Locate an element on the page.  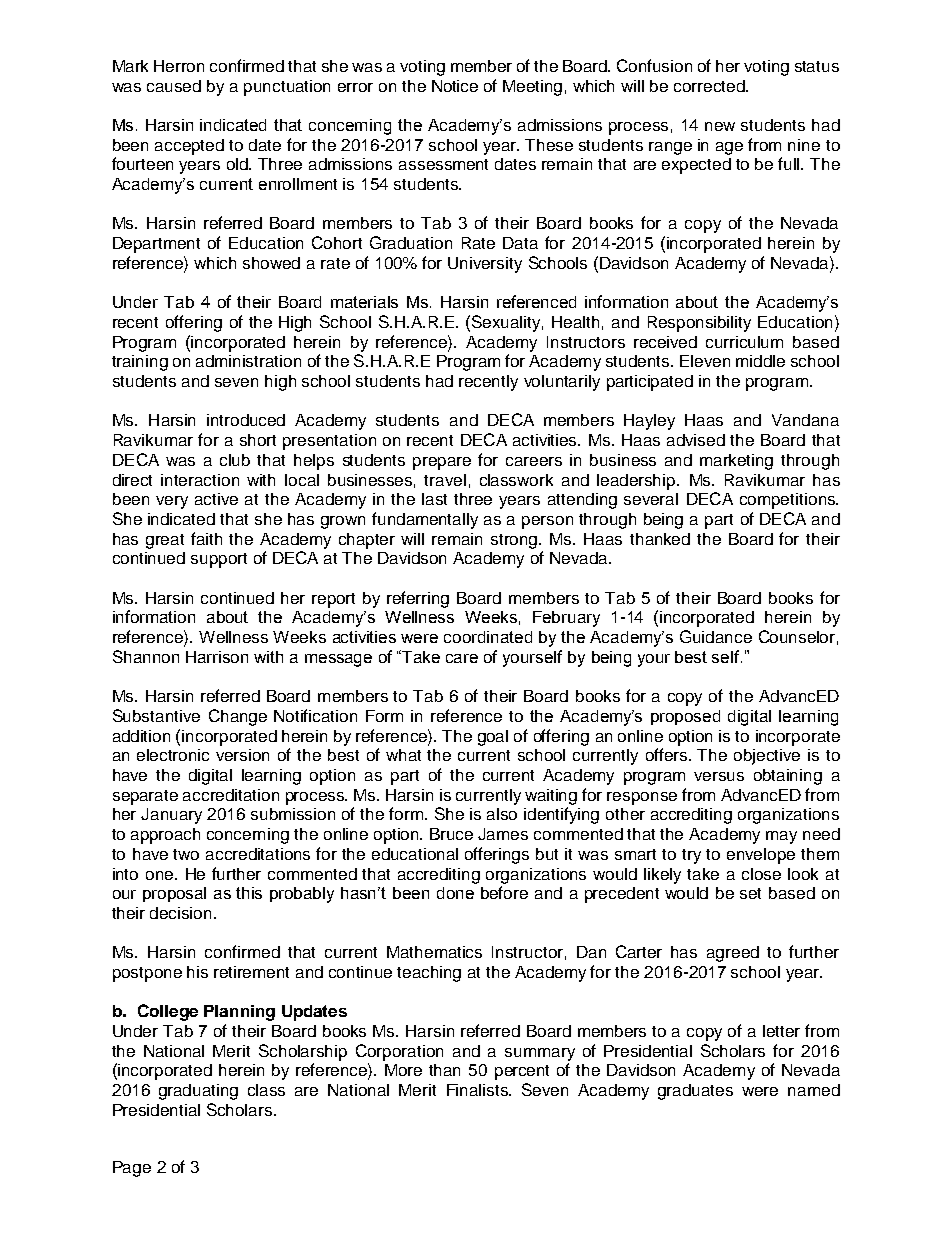
Sexuality is located at coordinates (507, 323).
